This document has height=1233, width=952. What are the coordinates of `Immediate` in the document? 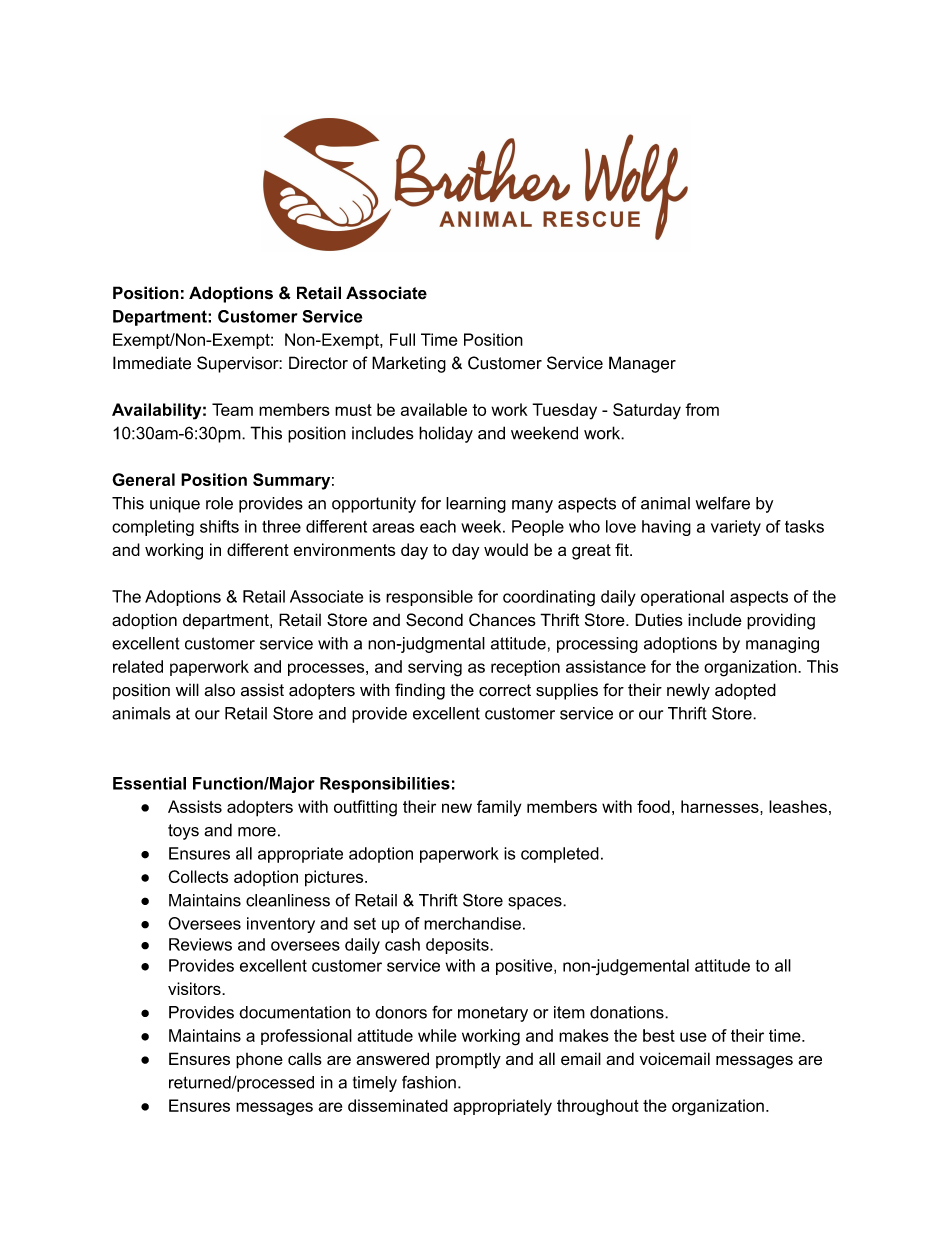 It's located at (152, 363).
